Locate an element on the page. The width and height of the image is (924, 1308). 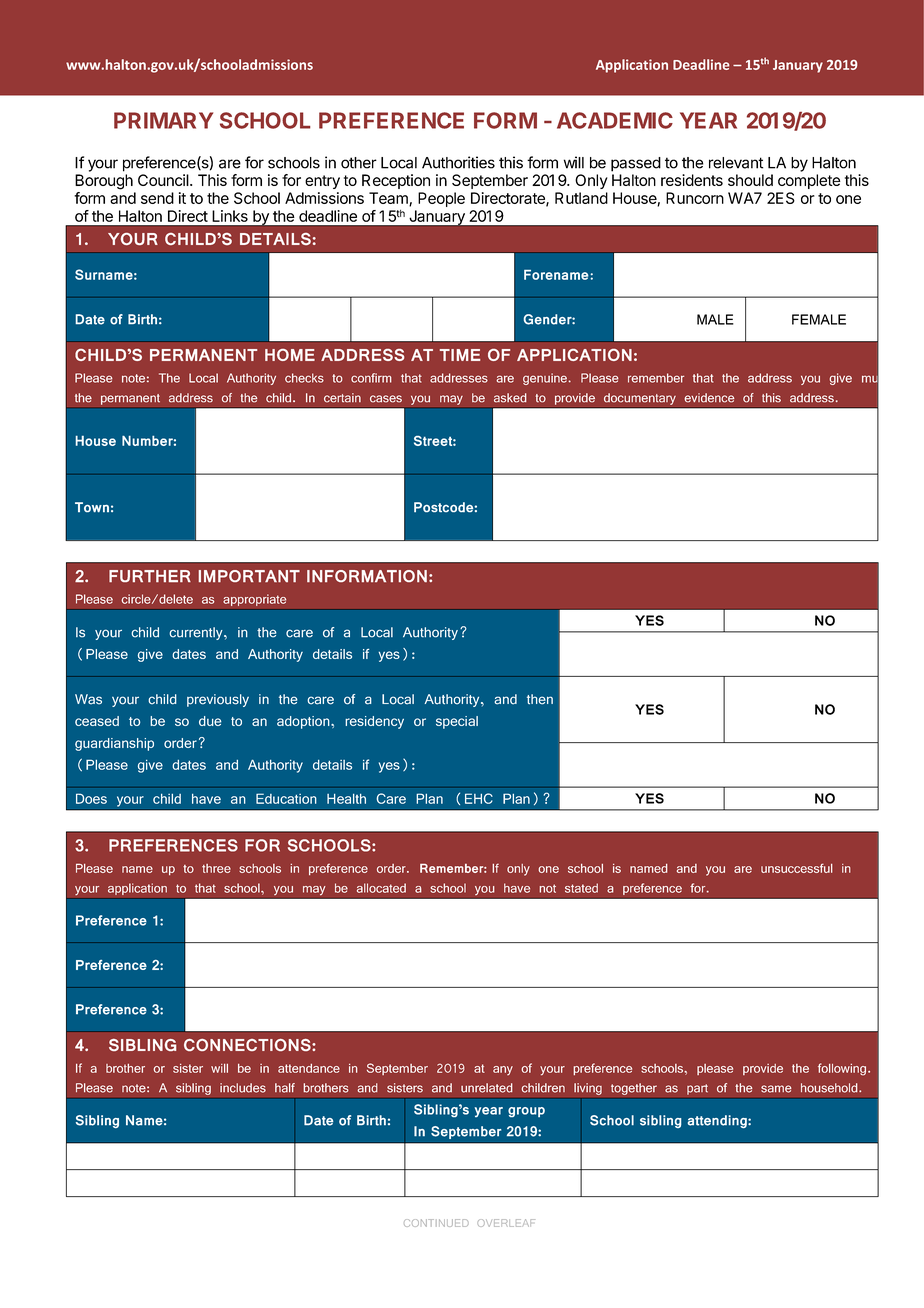
then is located at coordinates (540, 699).
